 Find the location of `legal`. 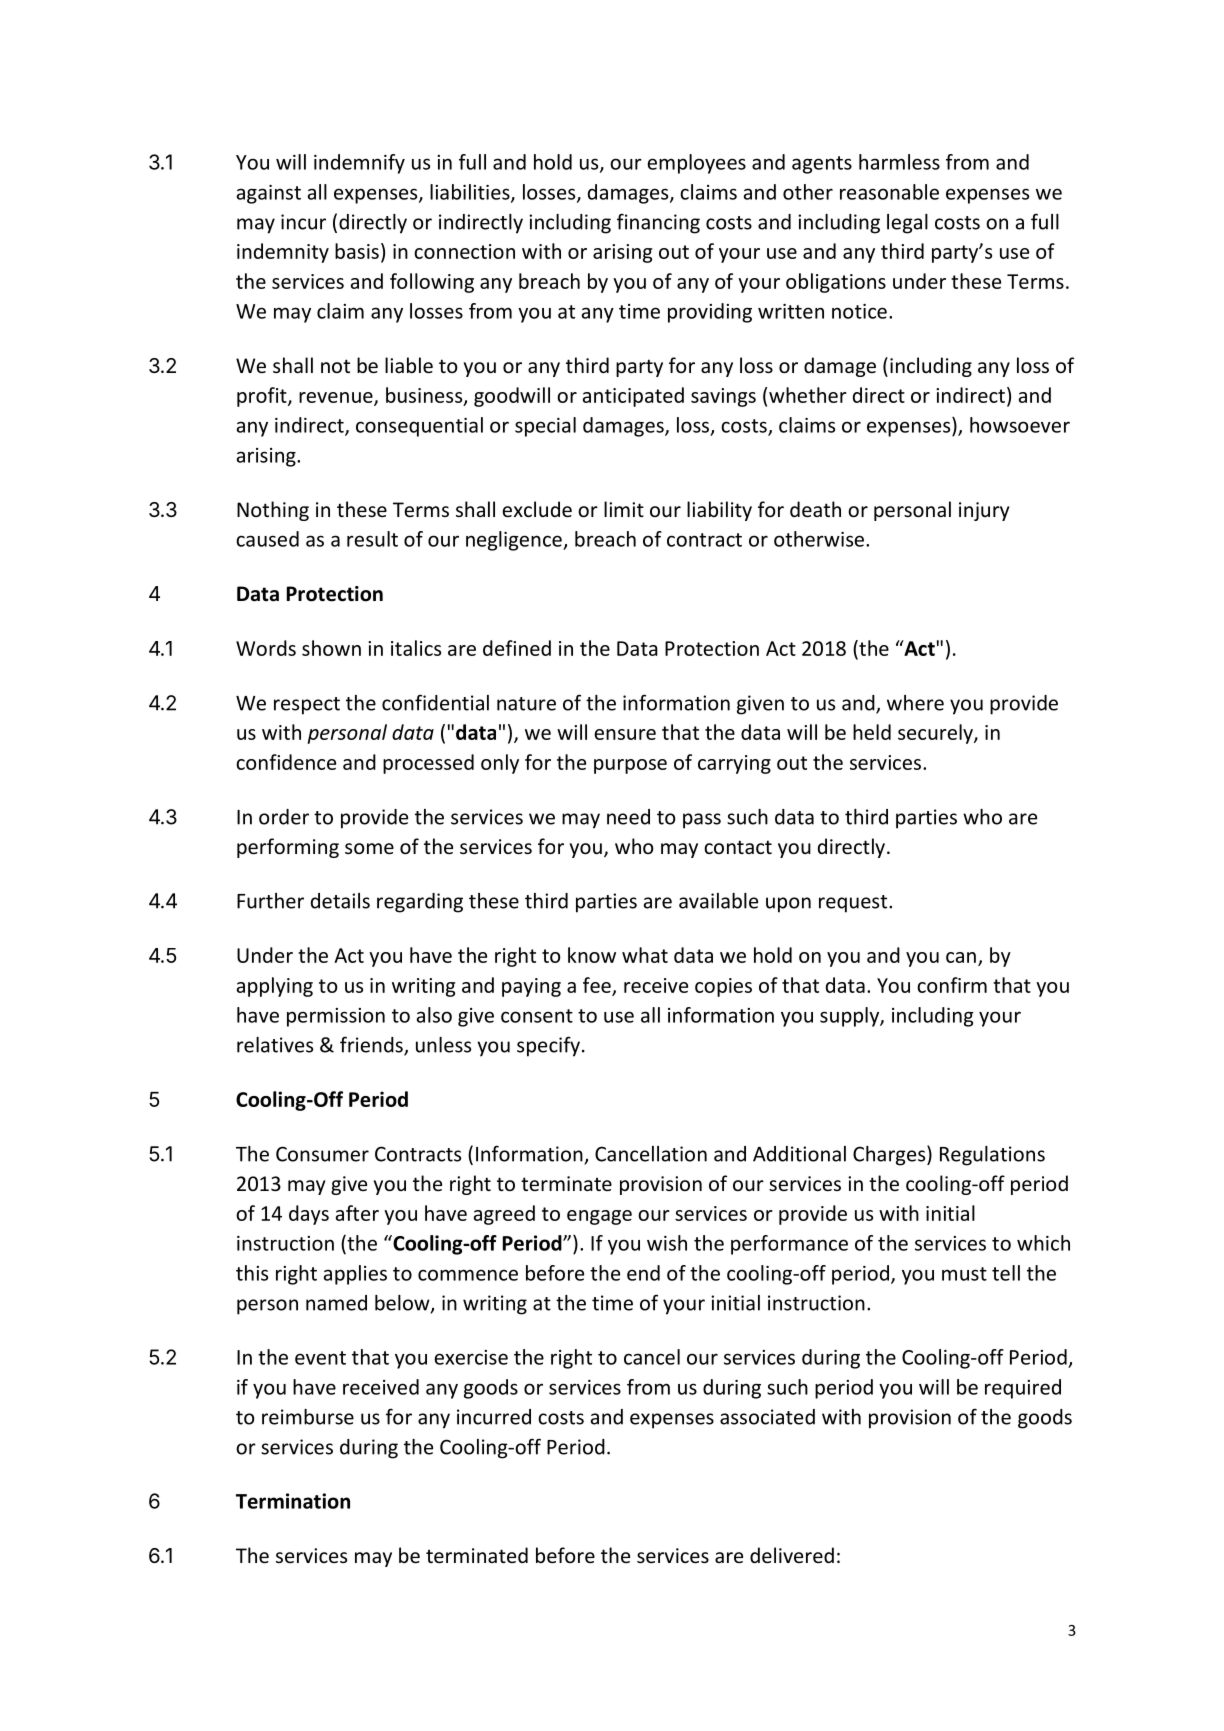

legal is located at coordinates (907, 224).
